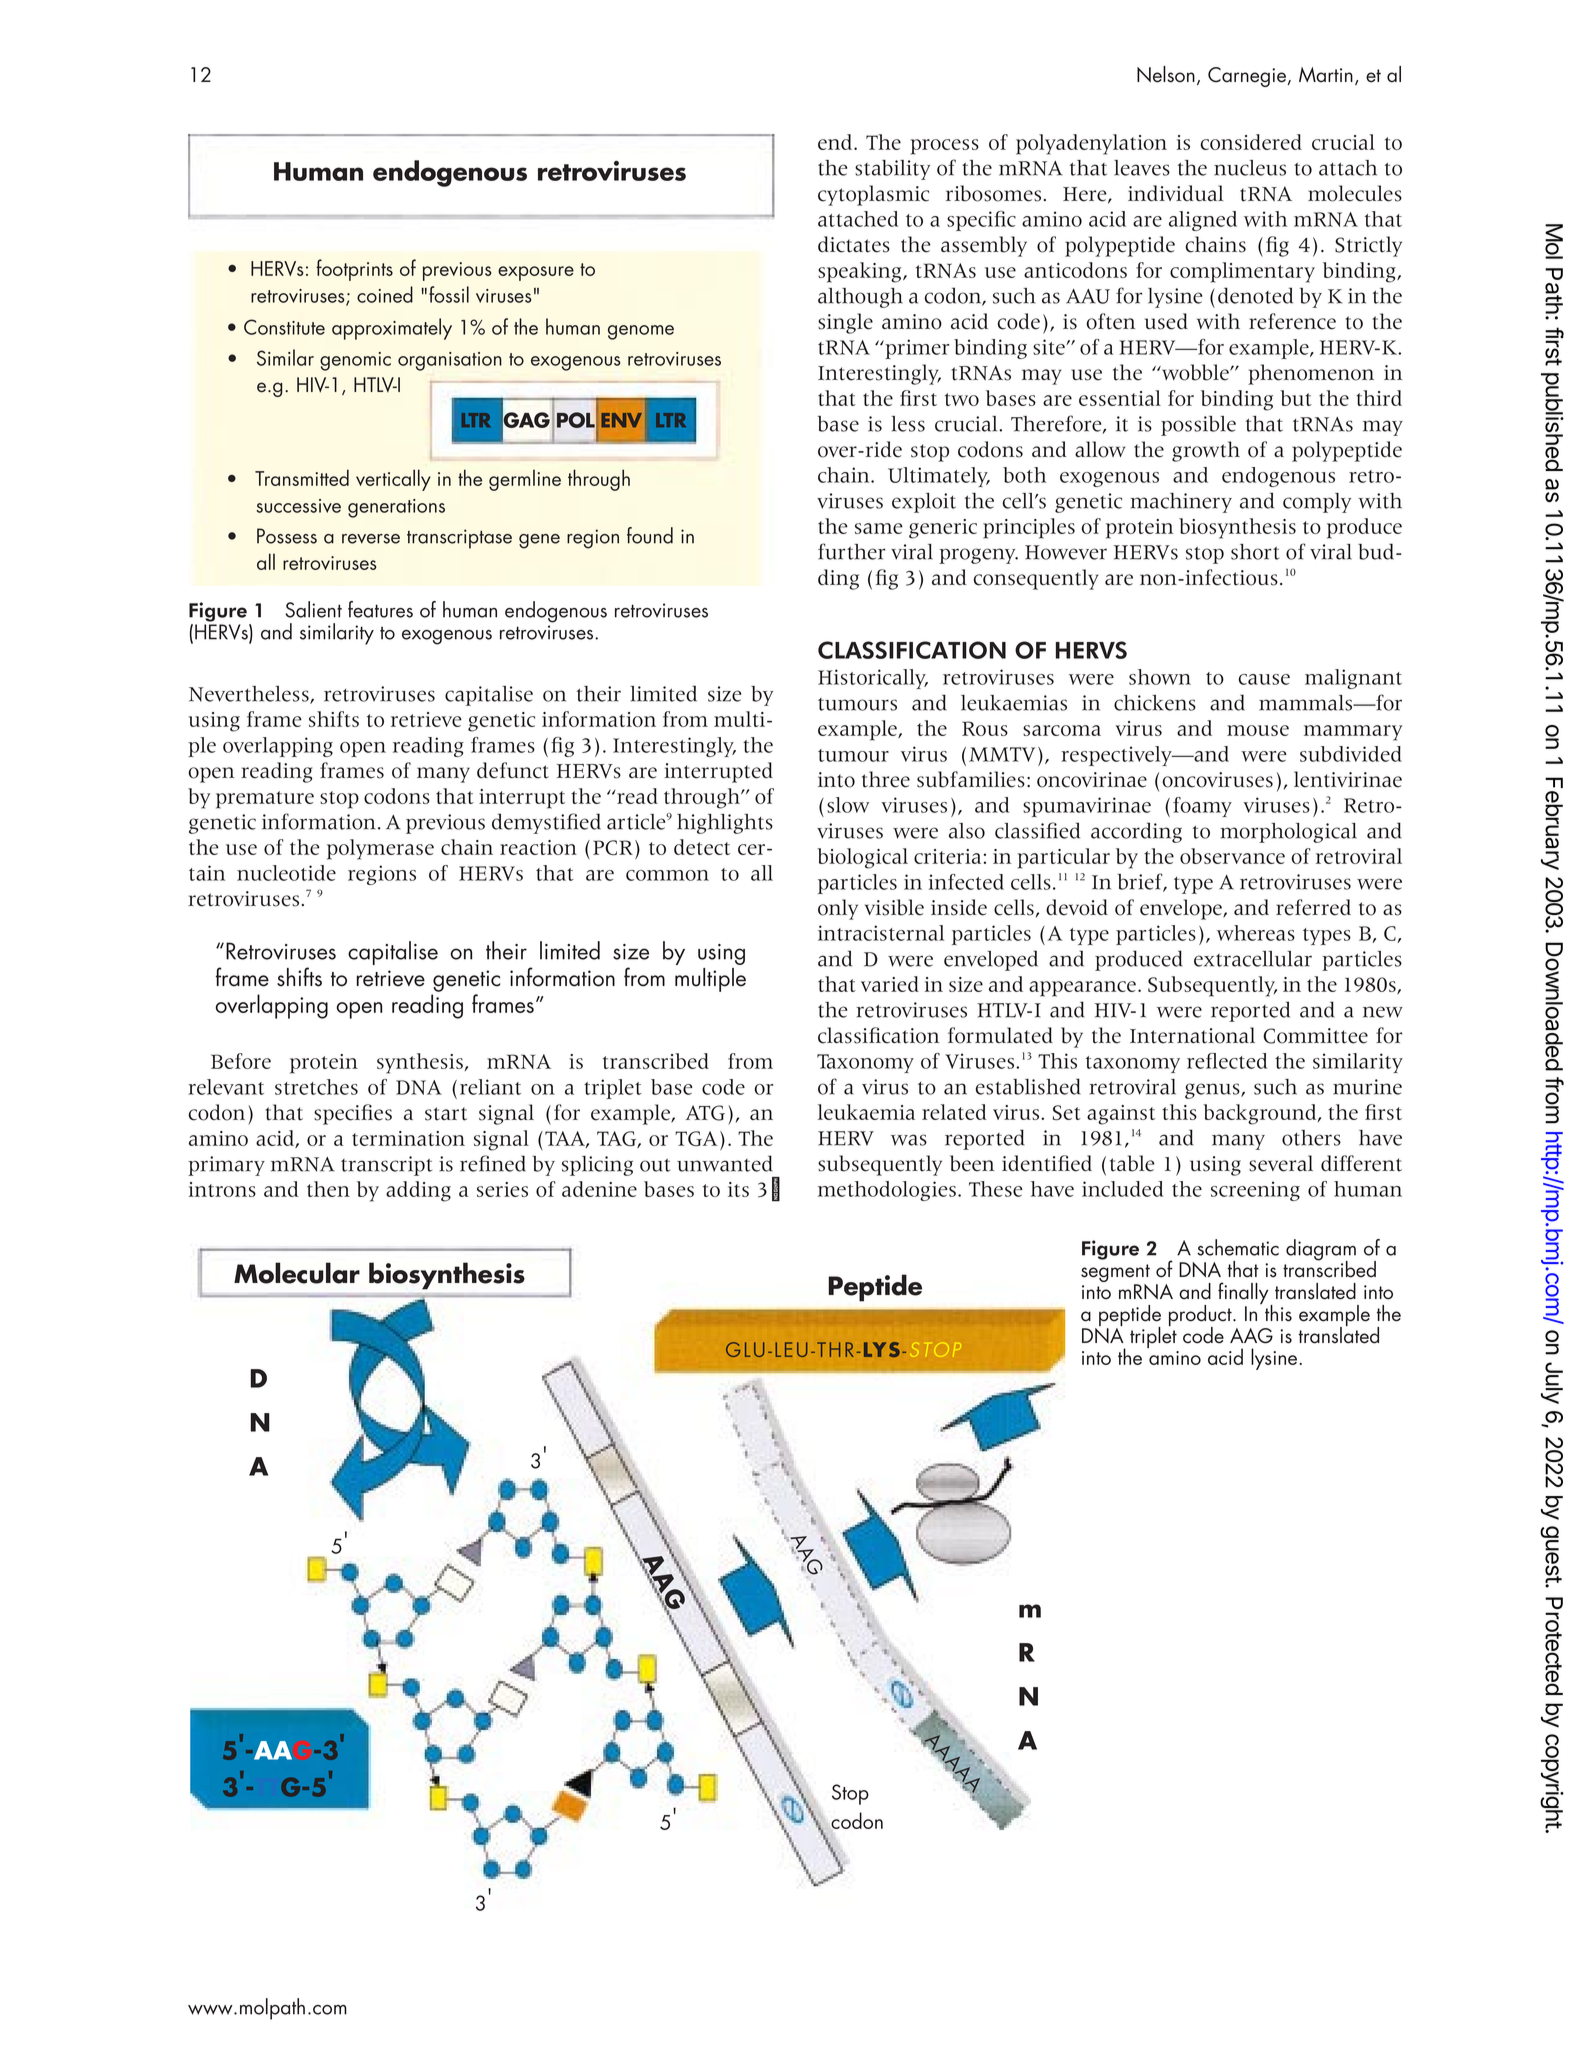 The image size is (1590, 2057). What do you see at coordinates (355, 361) in the image?
I see `genomic` at bounding box center [355, 361].
